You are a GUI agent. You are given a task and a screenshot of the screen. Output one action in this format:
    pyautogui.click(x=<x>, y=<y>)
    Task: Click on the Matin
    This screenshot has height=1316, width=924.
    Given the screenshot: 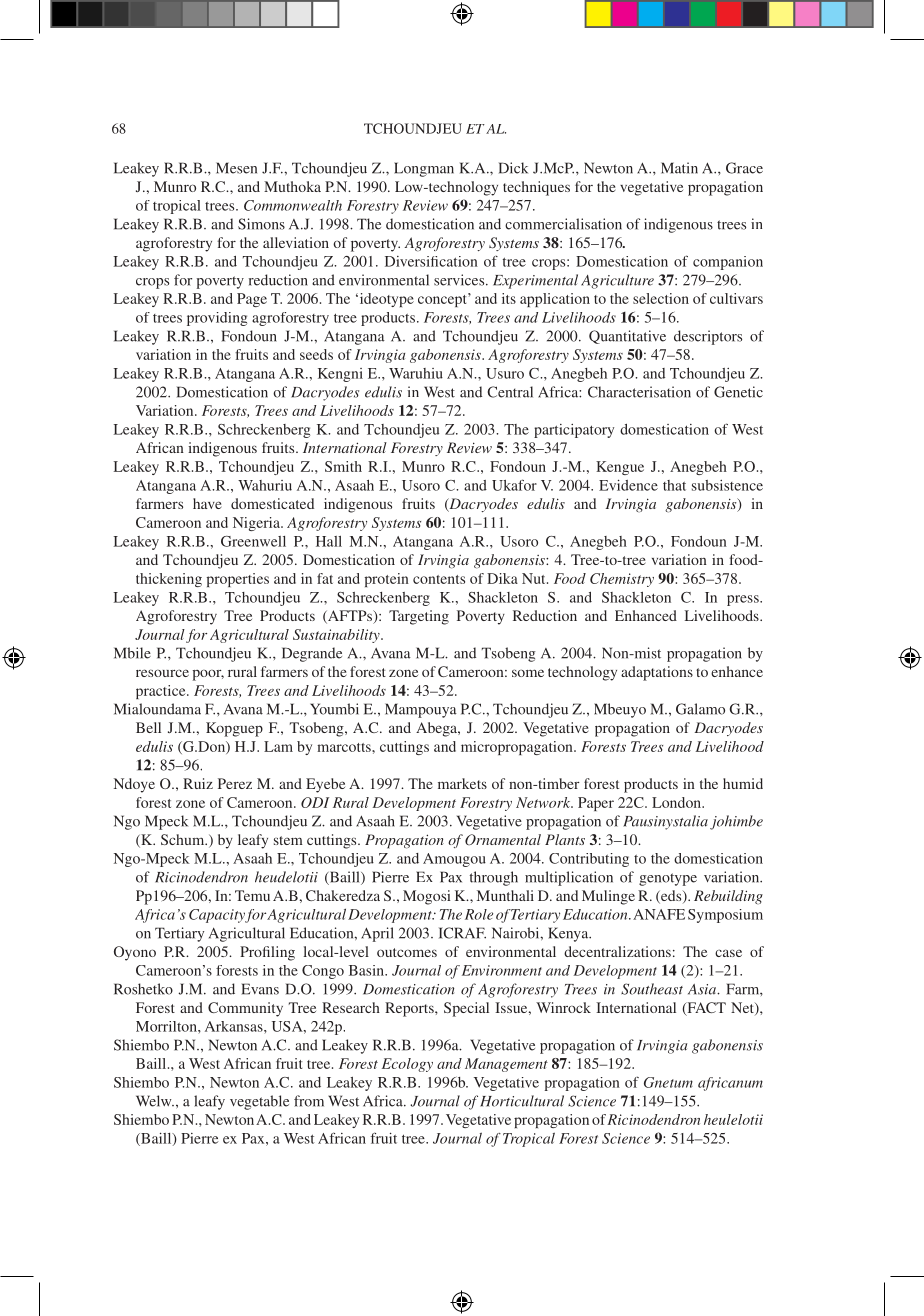 What is the action you would take?
    pyautogui.click(x=679, y=168)
